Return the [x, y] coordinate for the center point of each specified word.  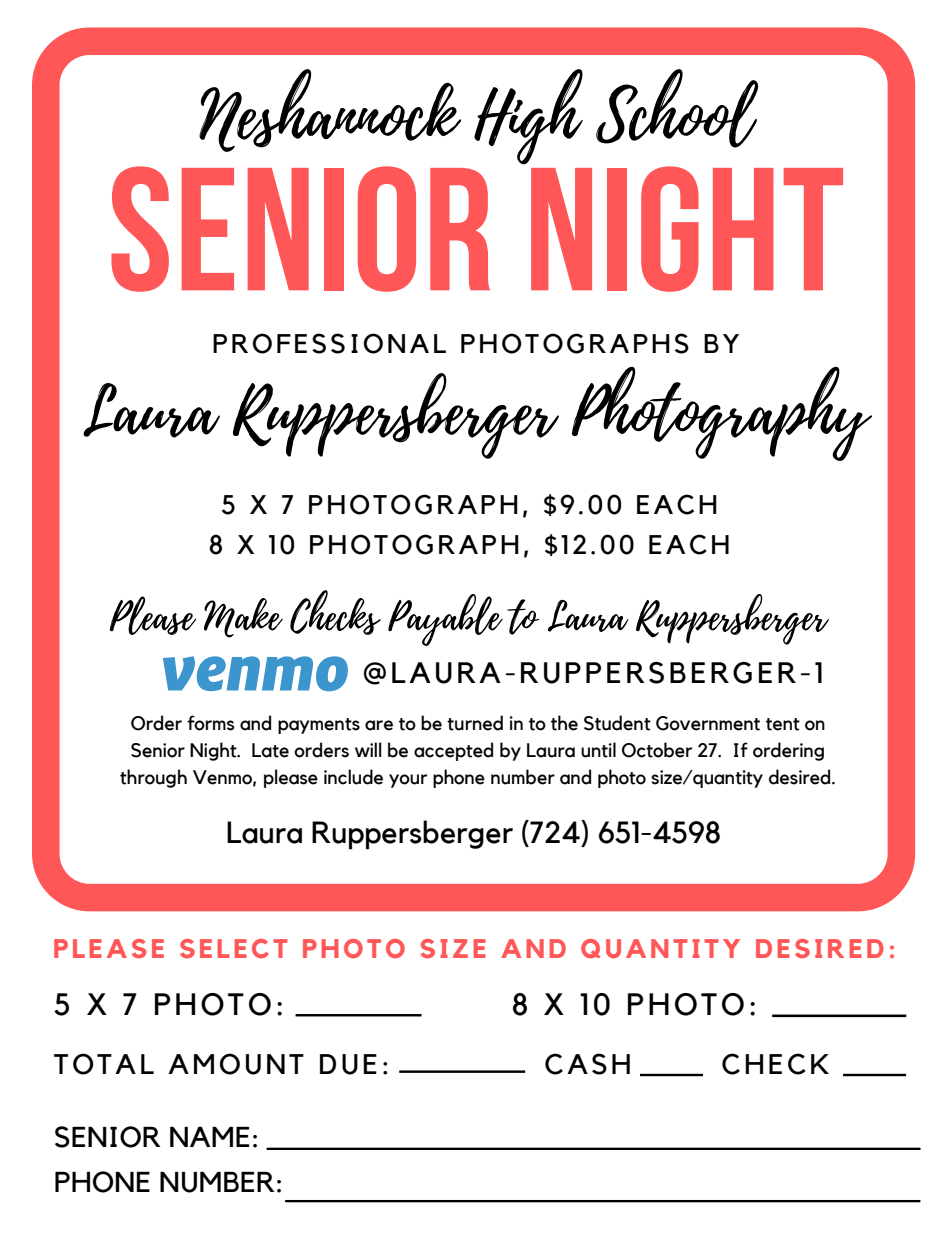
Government [708, 723]
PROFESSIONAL [329, 343]
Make [243, 618]
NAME [209, 1137]
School [677, 108]
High [528, 117]
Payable [445, 620]
